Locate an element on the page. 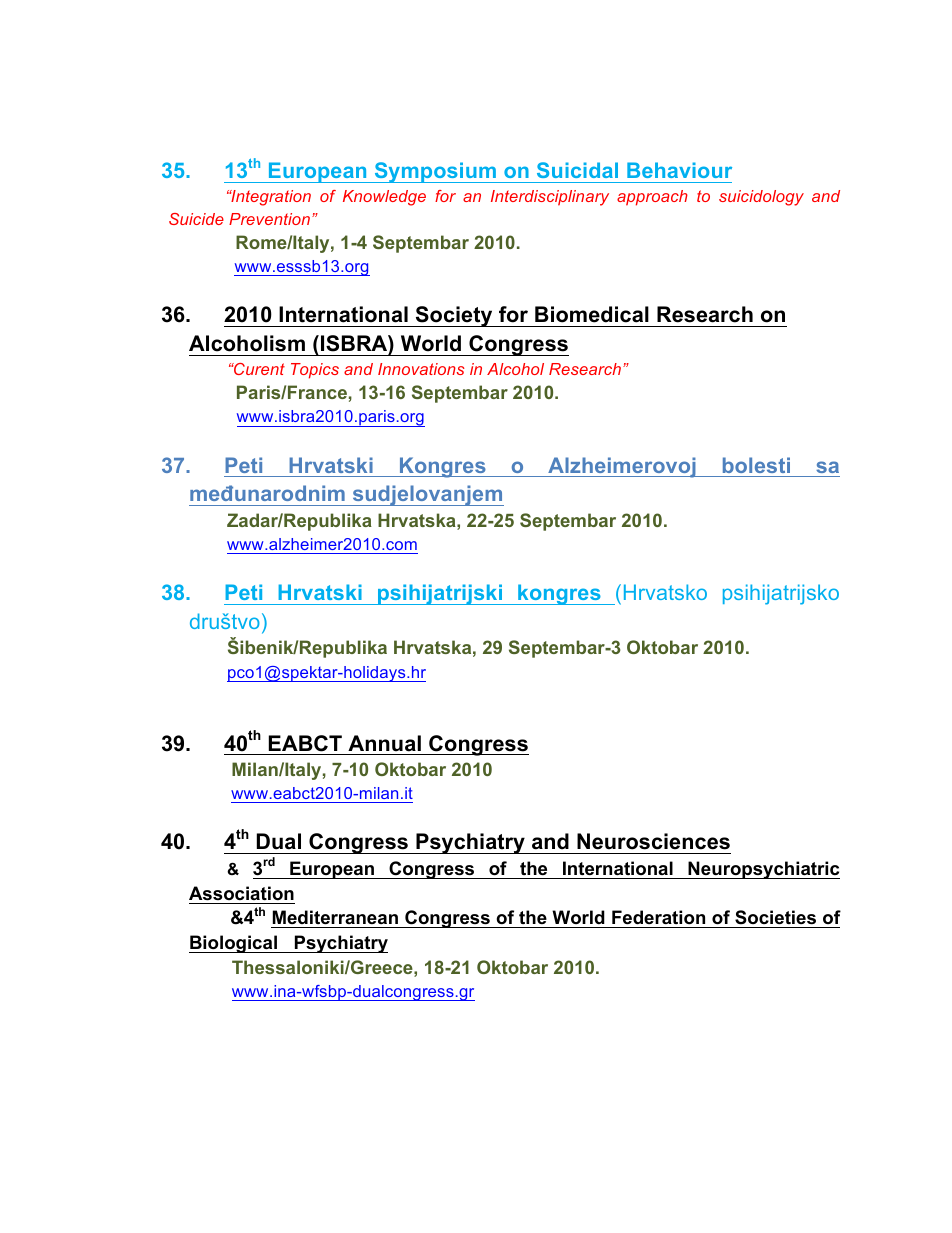 The image size is (952, 1233). Integration is located at coordinates (270, 198).
